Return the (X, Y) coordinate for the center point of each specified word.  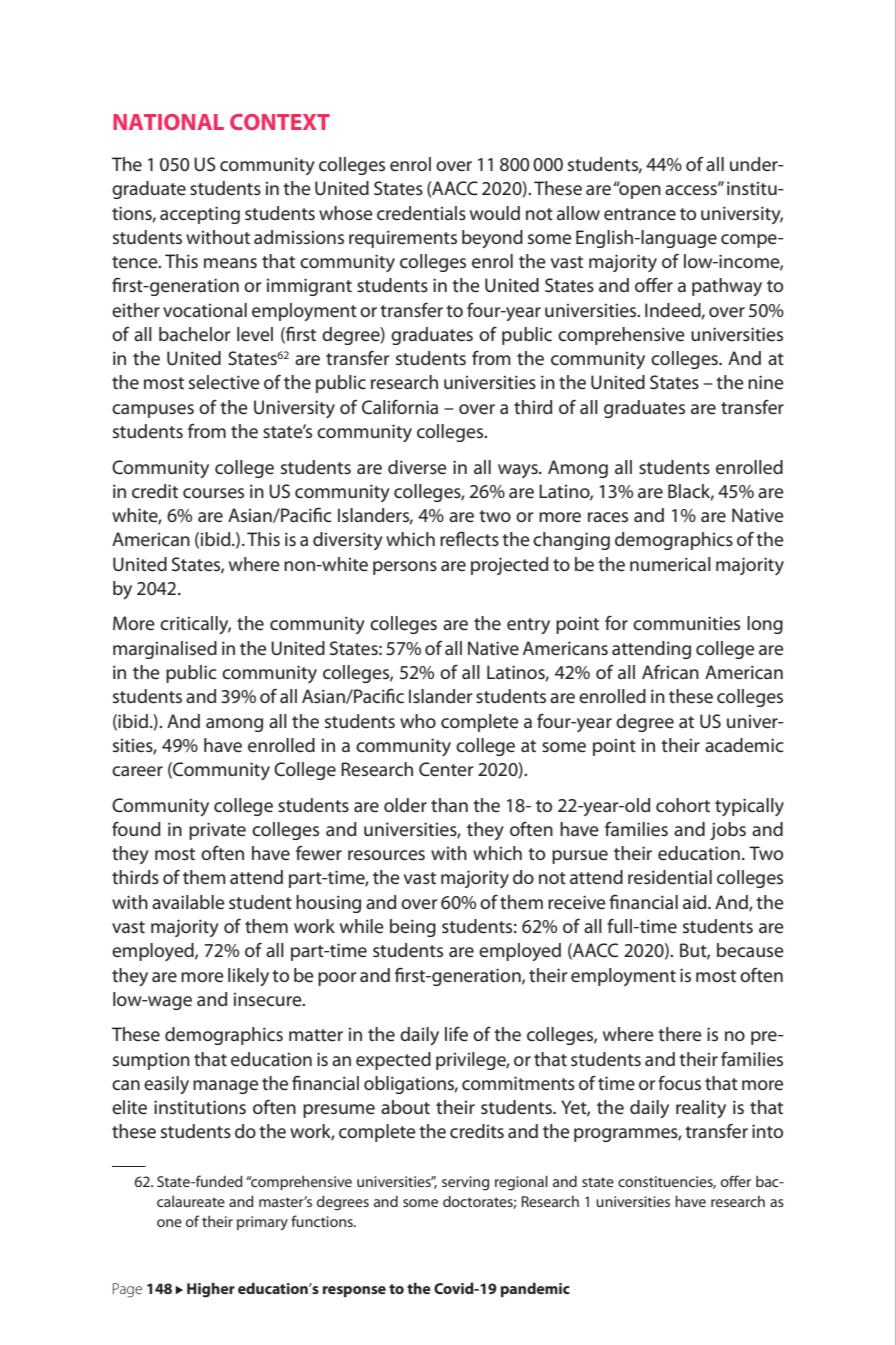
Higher (211, 1290)
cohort (683, 805)
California (400, 407)
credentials (421, 213)
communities (686, 623)
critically (195, 625)
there (680, 1034)
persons (405, 568)
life (456, 1034)
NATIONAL (168, 122)
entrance (640, 214)
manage (225, 1087)
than (449, 805)
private (217, 831)
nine (766, 382)
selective (224, 382)
